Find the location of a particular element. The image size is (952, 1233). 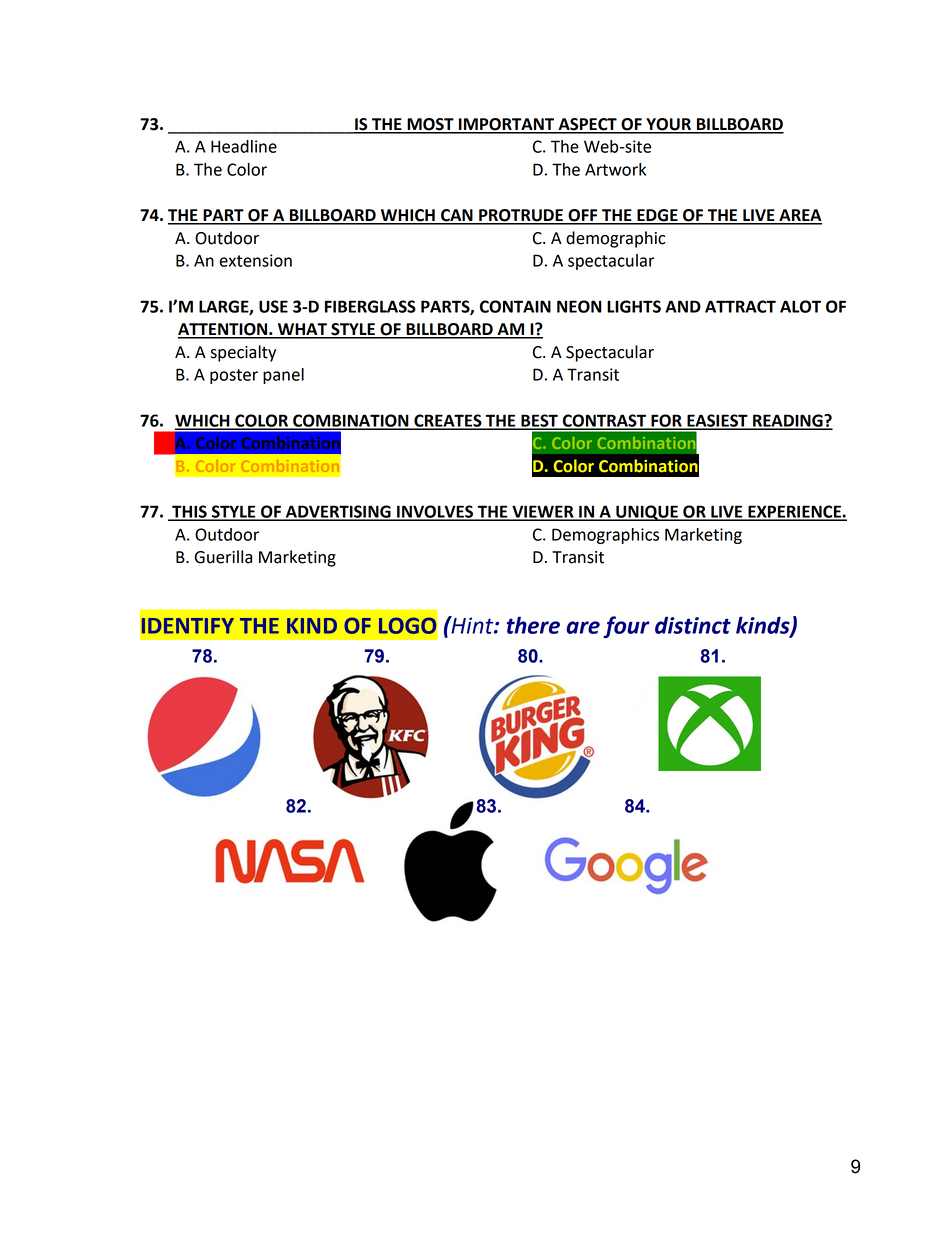

EASIEST is located at coordinates (717, 421).
